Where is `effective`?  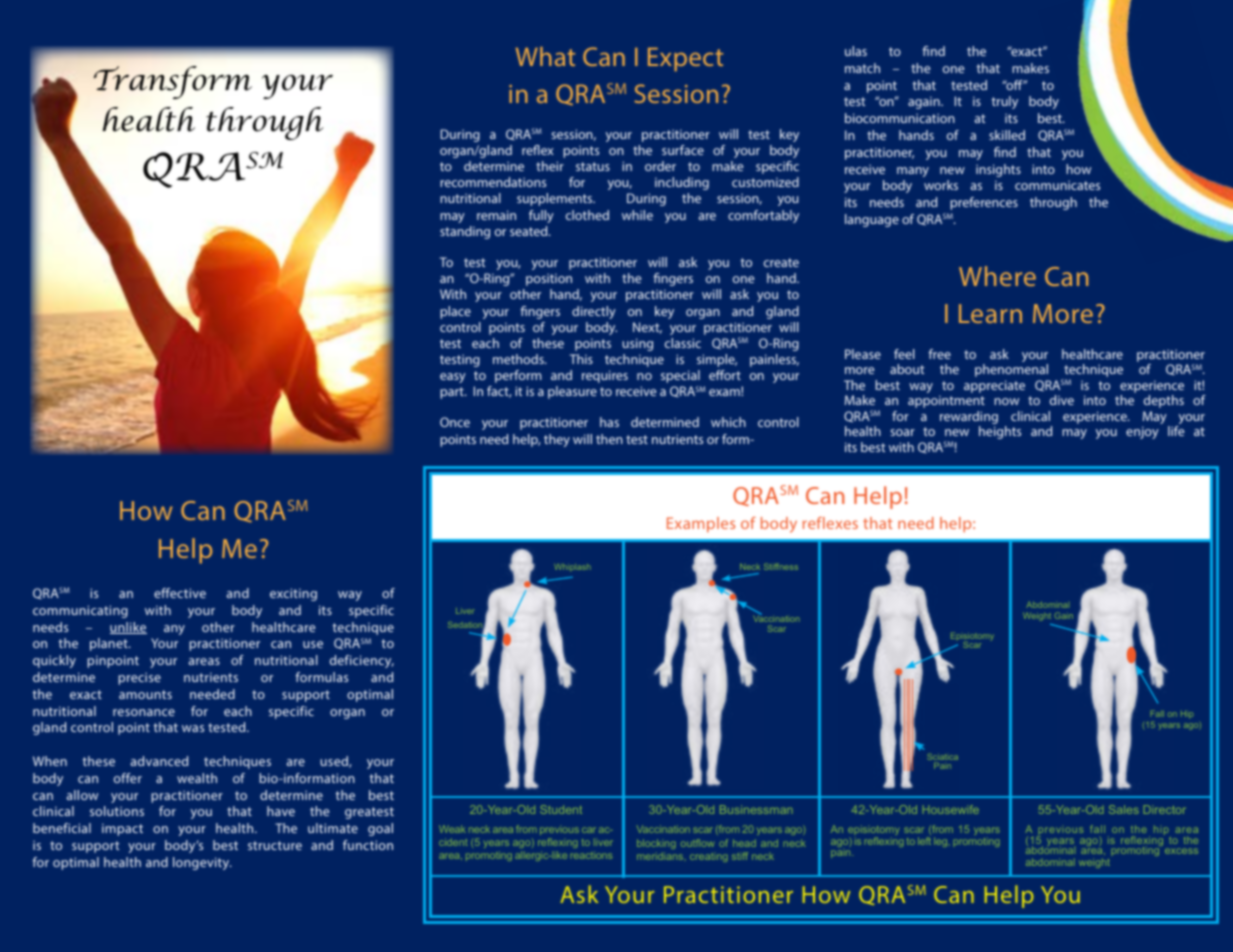 effective is located at coordinates (180, 593).
